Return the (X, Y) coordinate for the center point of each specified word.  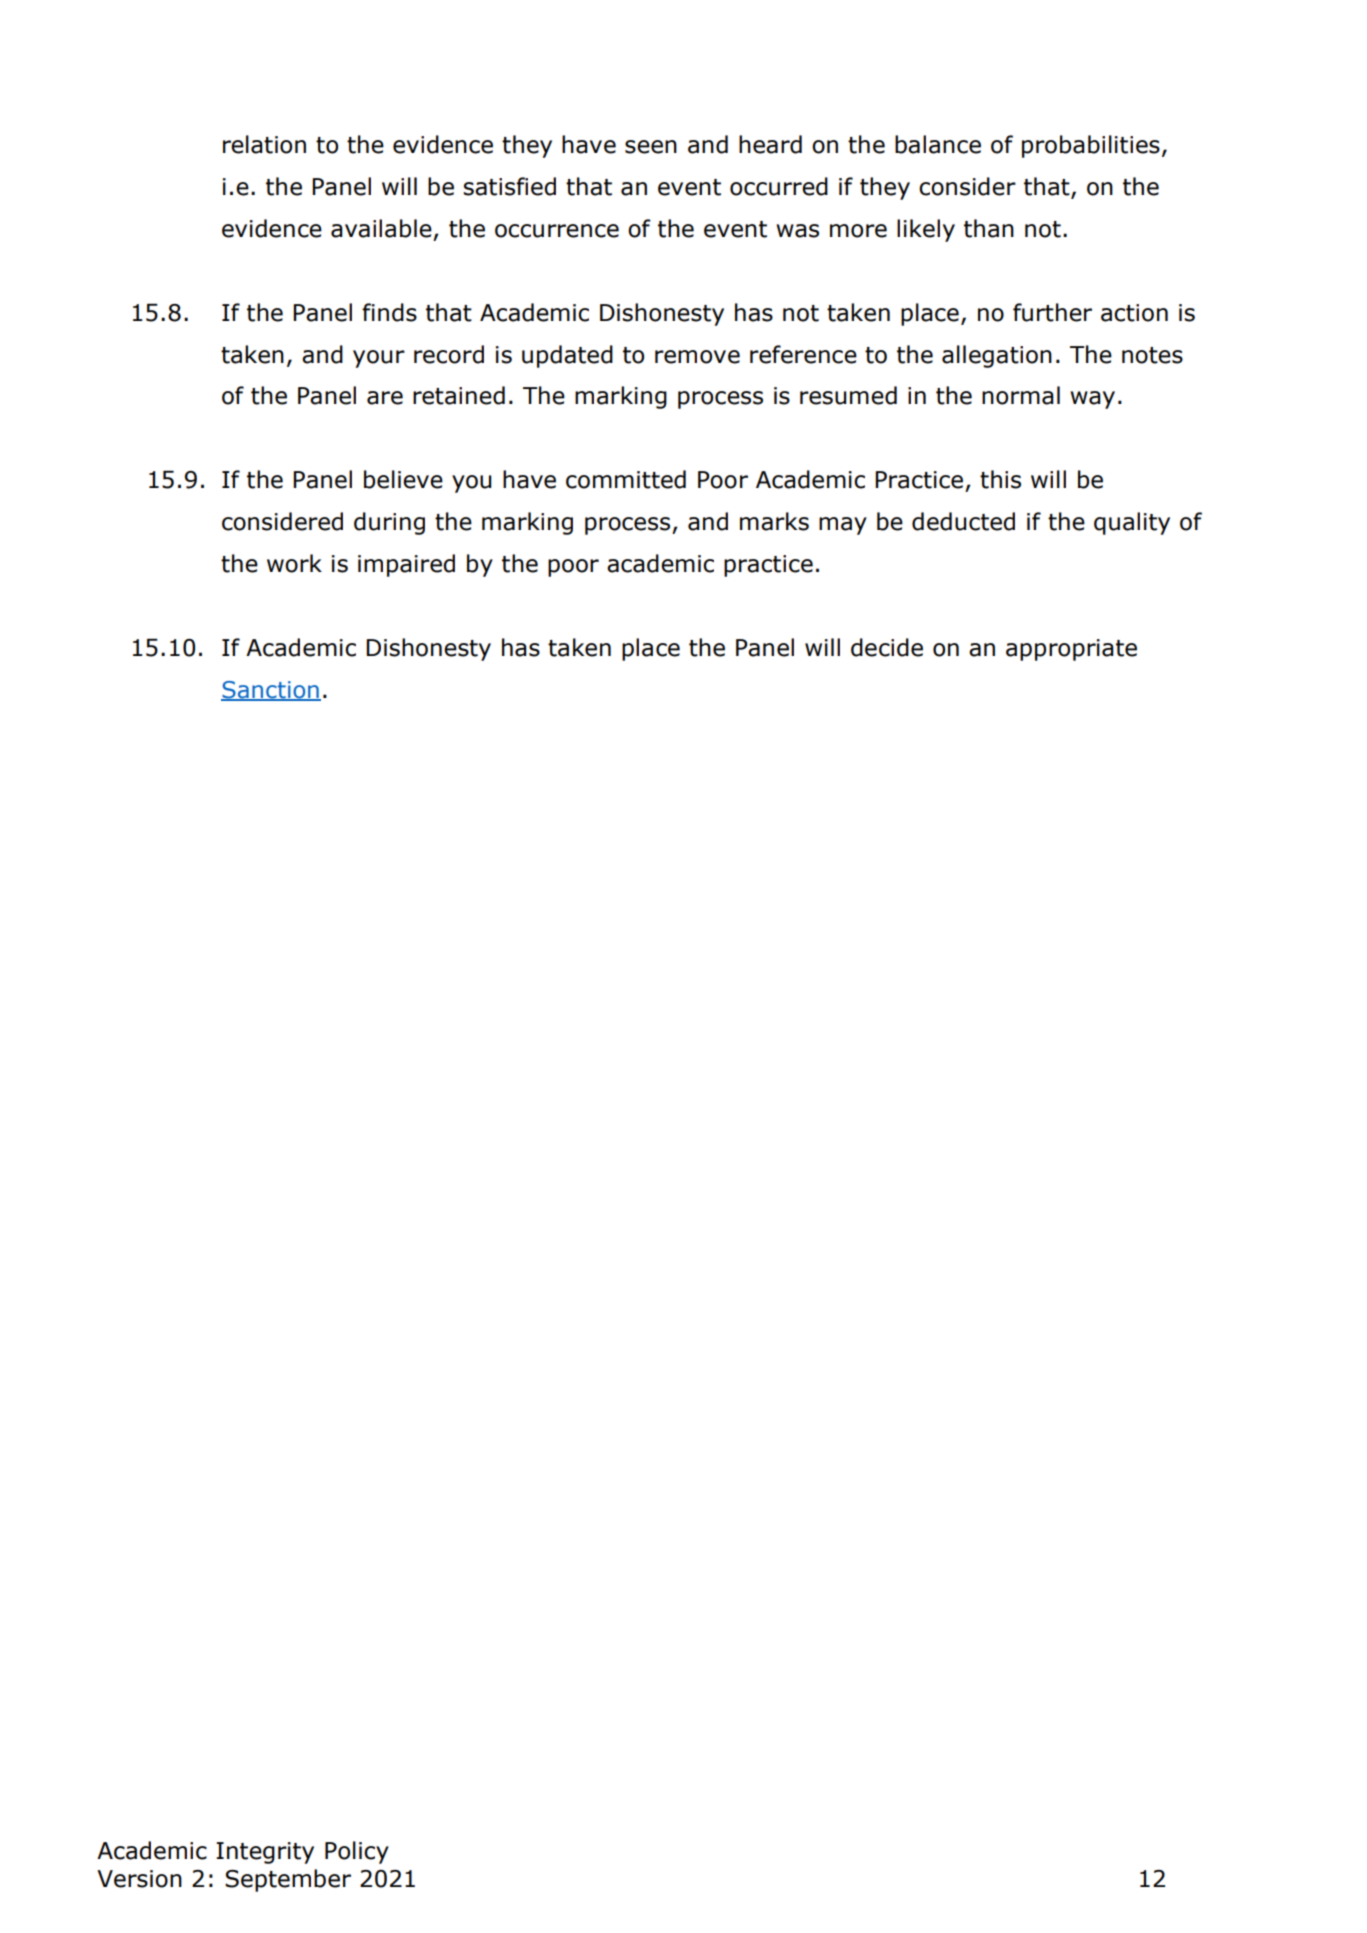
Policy (357, 1852)
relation (264, 144)
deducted (963, 521)
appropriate (1071, 650)
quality (1132, 523)
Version (139, 1879)
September (288, 1880)
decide (887, 647)
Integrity (265, 1853)
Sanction (271, 691)
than (989, 228)
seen (651, 147)
